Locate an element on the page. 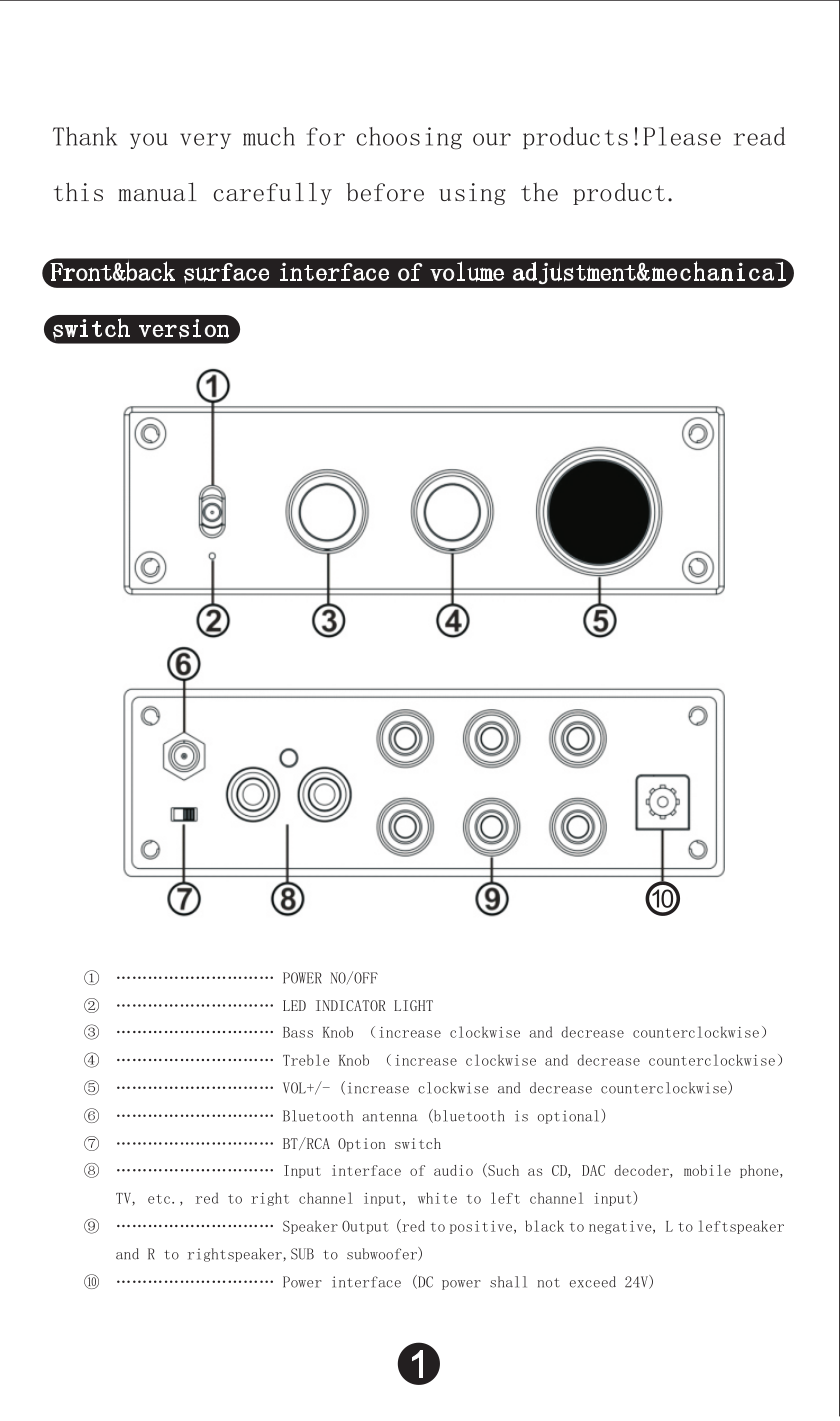 The height and width of the document is (1421, 840). DAC is located at coordinates (593, 1170).
